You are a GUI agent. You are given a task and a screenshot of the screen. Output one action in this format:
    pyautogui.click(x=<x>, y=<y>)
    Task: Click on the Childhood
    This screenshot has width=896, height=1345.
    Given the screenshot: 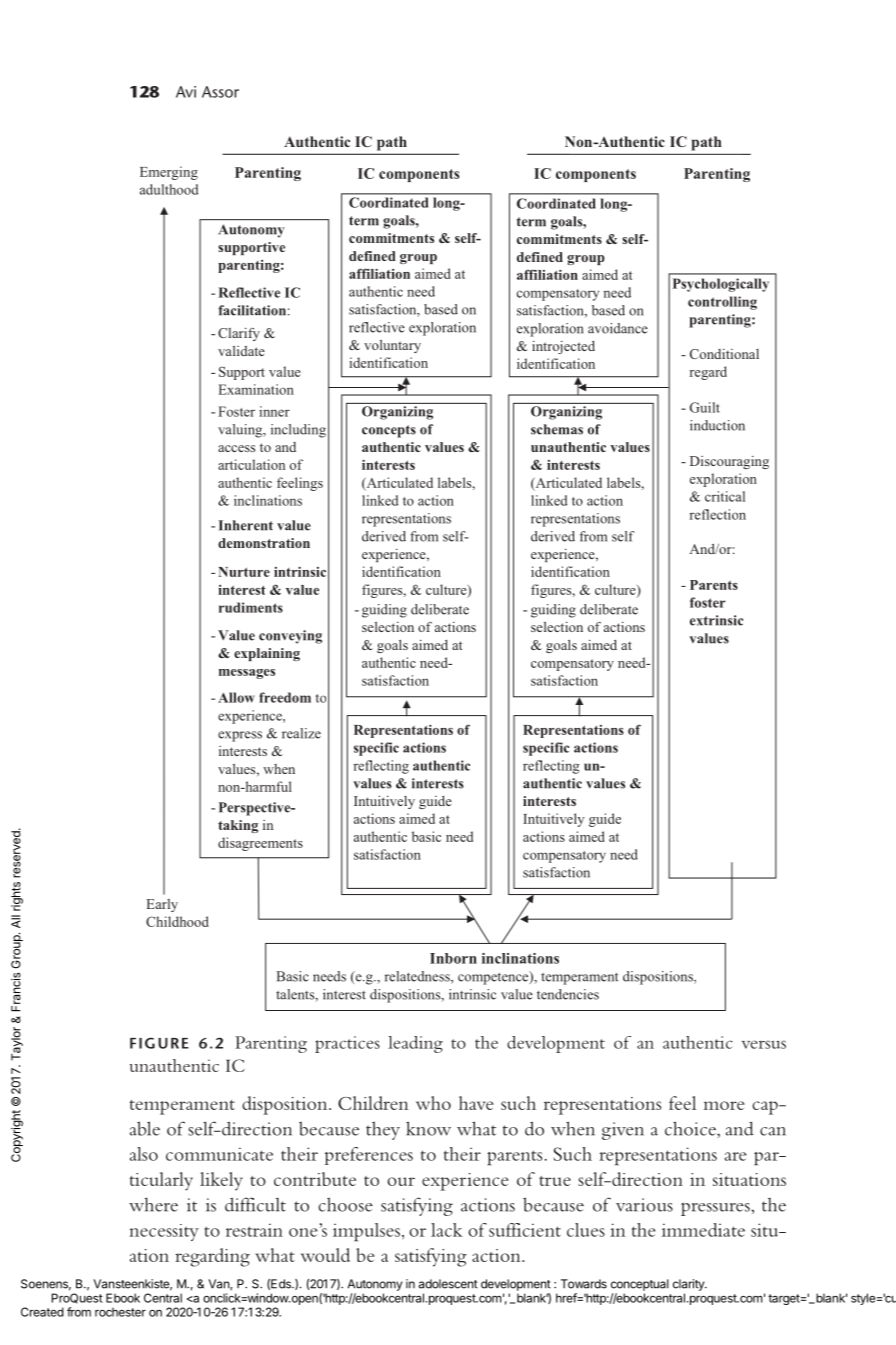 What is the action you would take?
    pyautogui.click(x=177, y=921)
